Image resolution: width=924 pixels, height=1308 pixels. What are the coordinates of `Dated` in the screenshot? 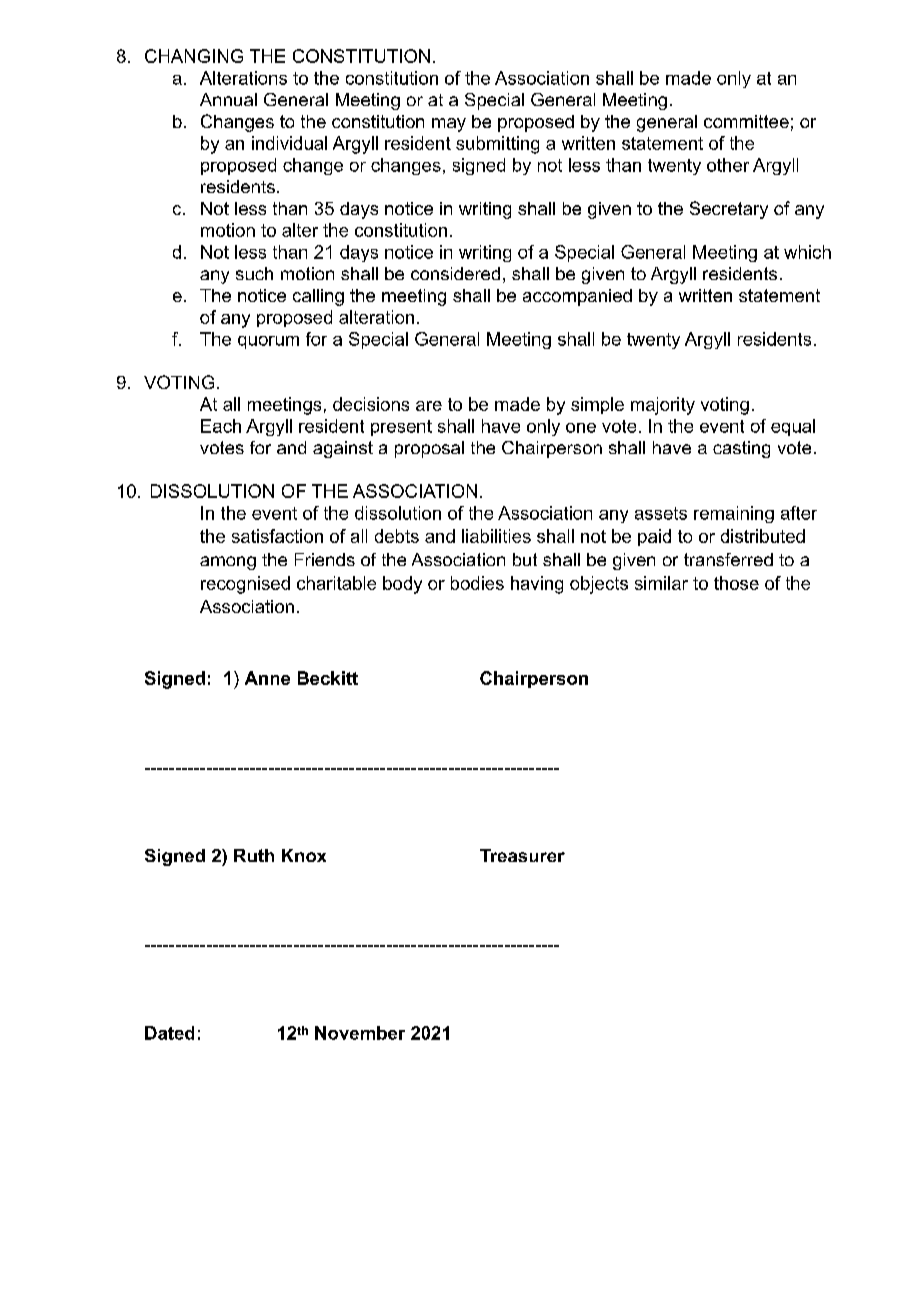 It's located at (169, 1033).
